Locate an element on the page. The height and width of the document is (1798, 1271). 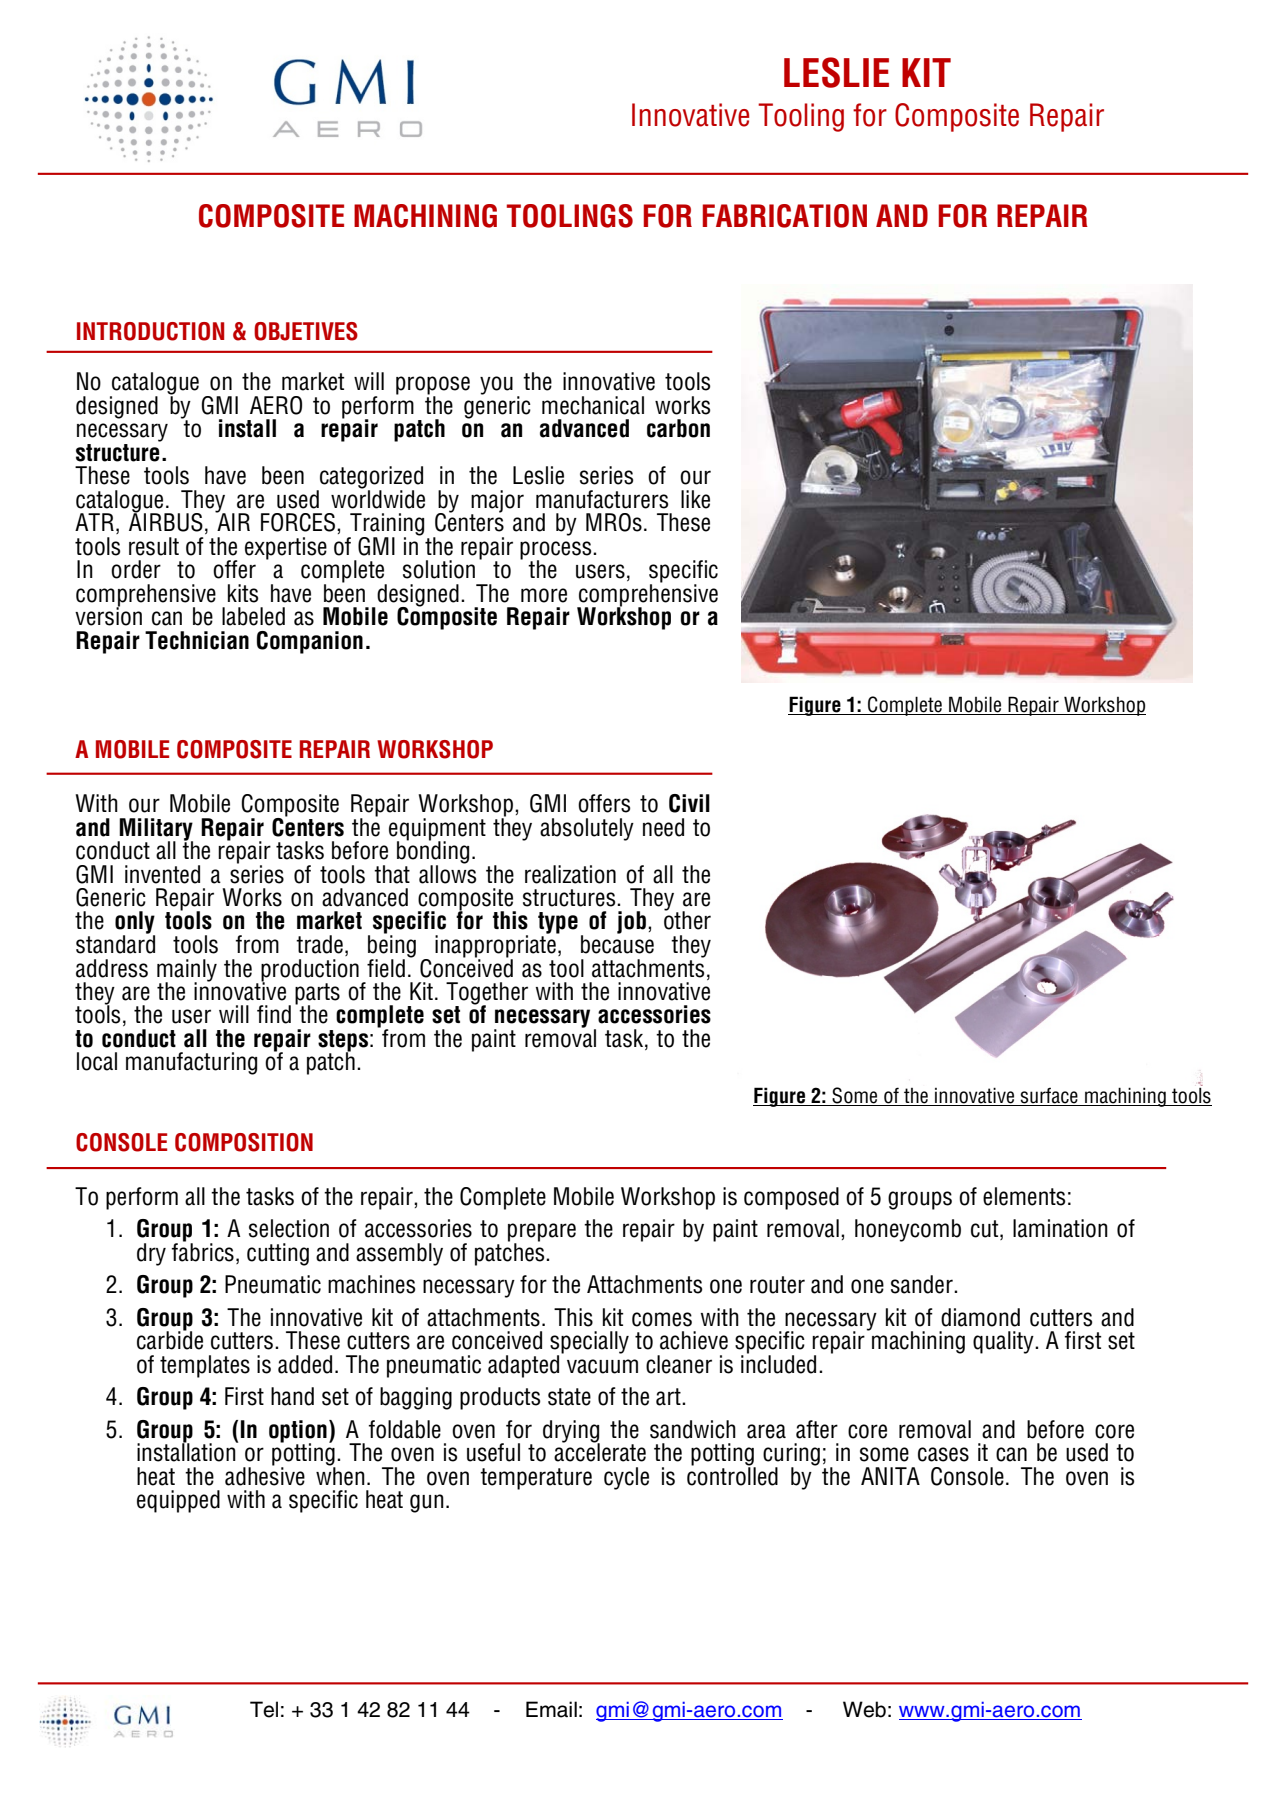
equipped is located at coordinates (178, 1501).
